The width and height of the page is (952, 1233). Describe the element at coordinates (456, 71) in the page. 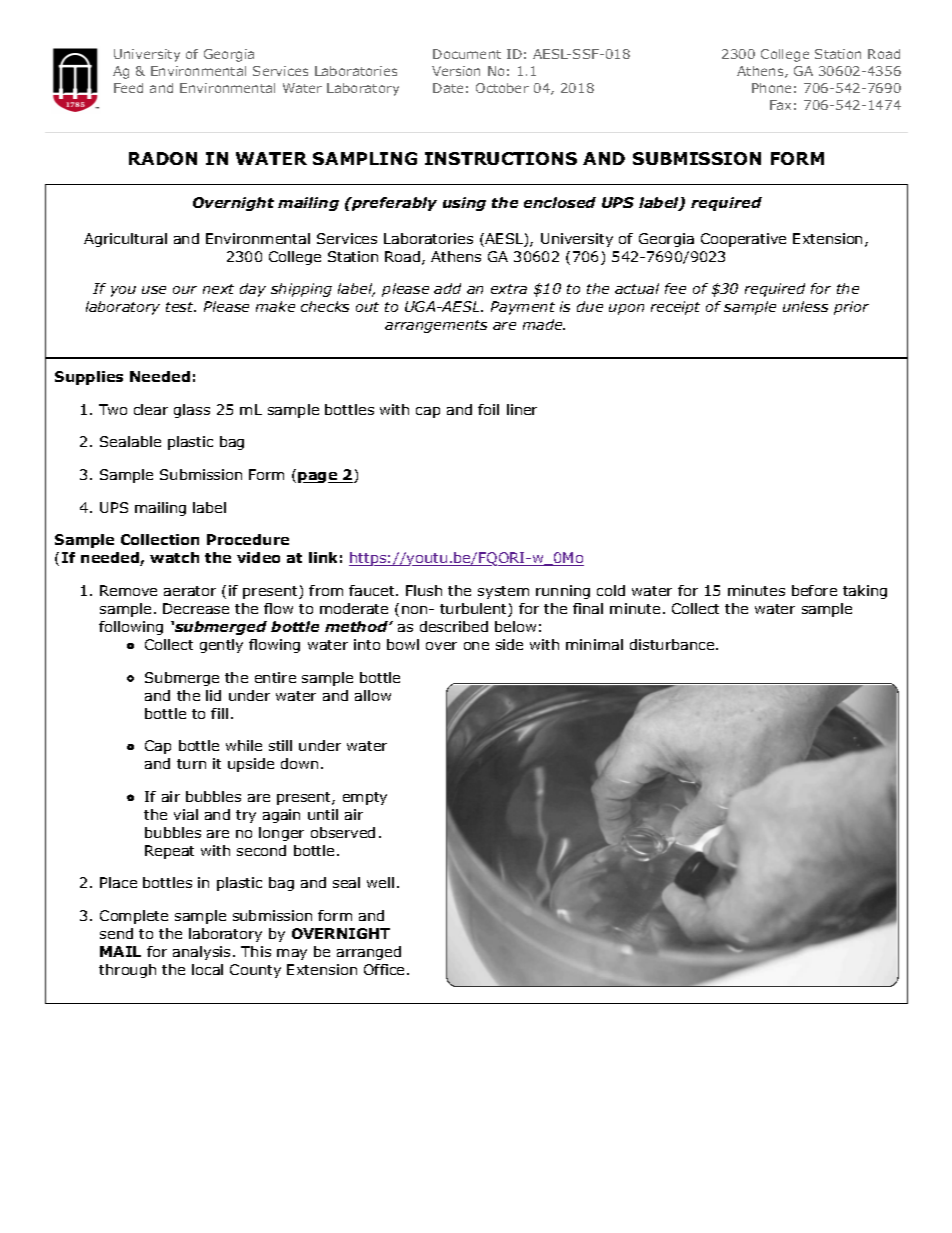

I see `Version` at that location.
